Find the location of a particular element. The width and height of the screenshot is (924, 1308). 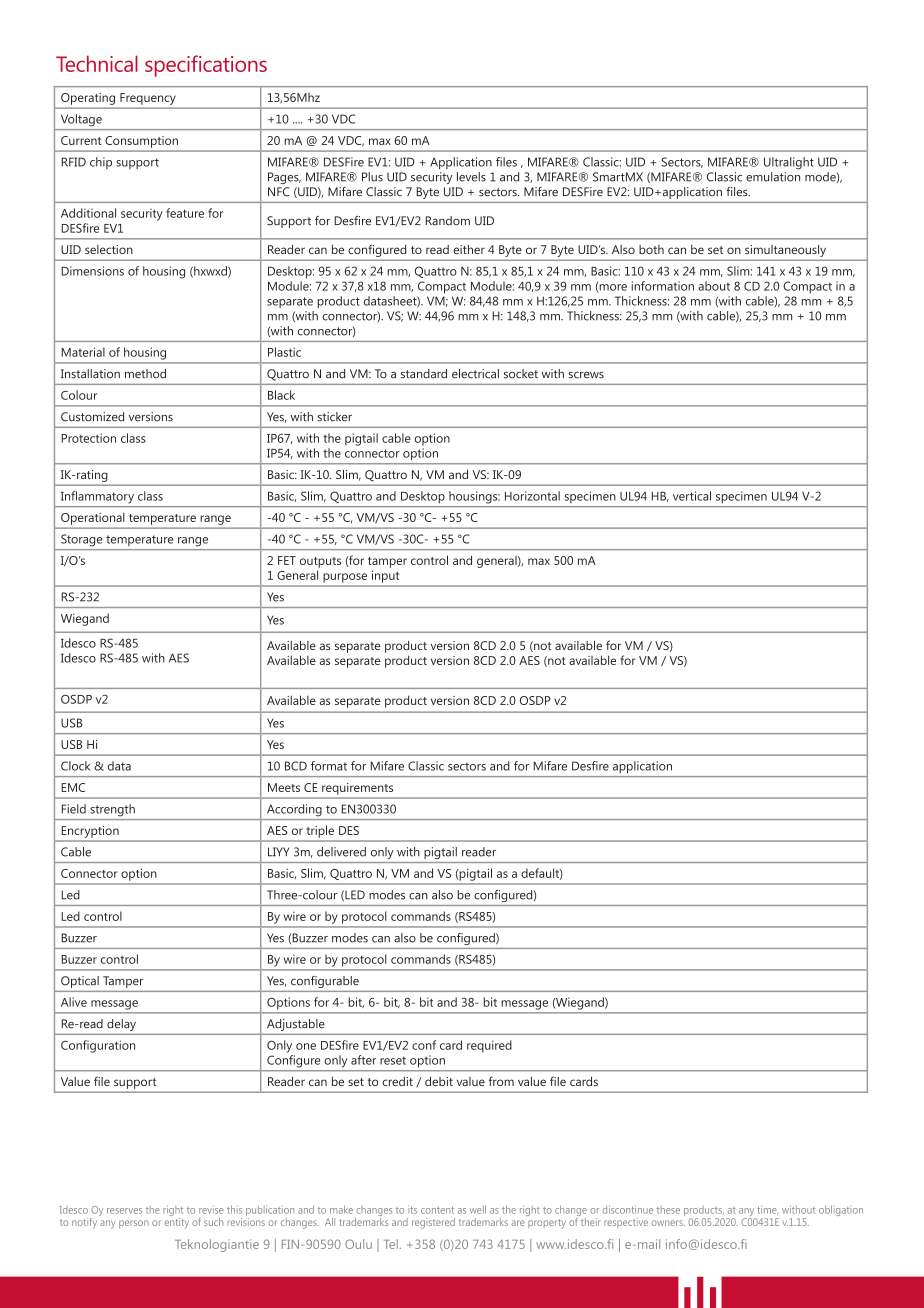

vertical is located at coordinates (692, 496).
